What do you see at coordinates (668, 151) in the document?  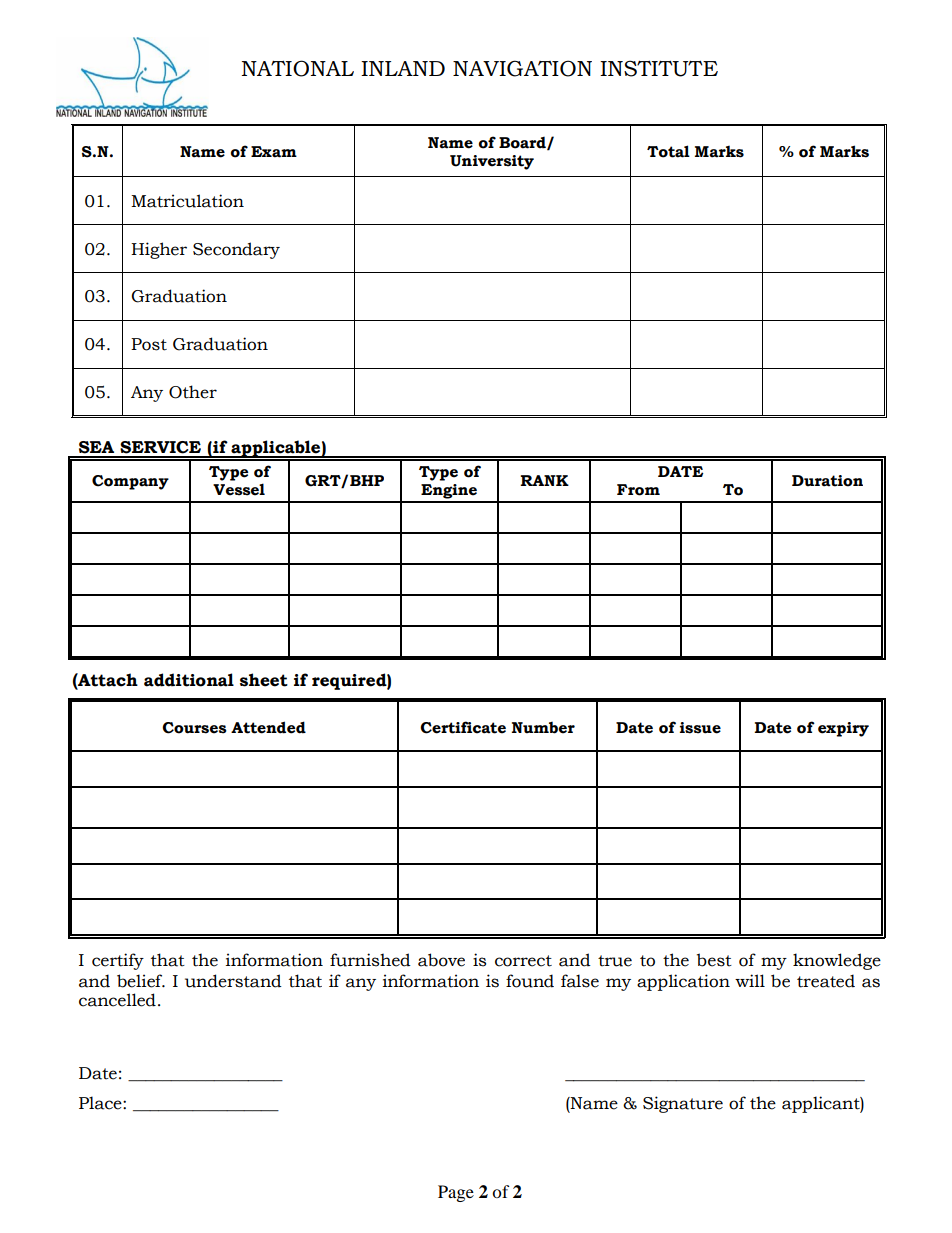 I see `Total` at bounding box center [668, 151].
